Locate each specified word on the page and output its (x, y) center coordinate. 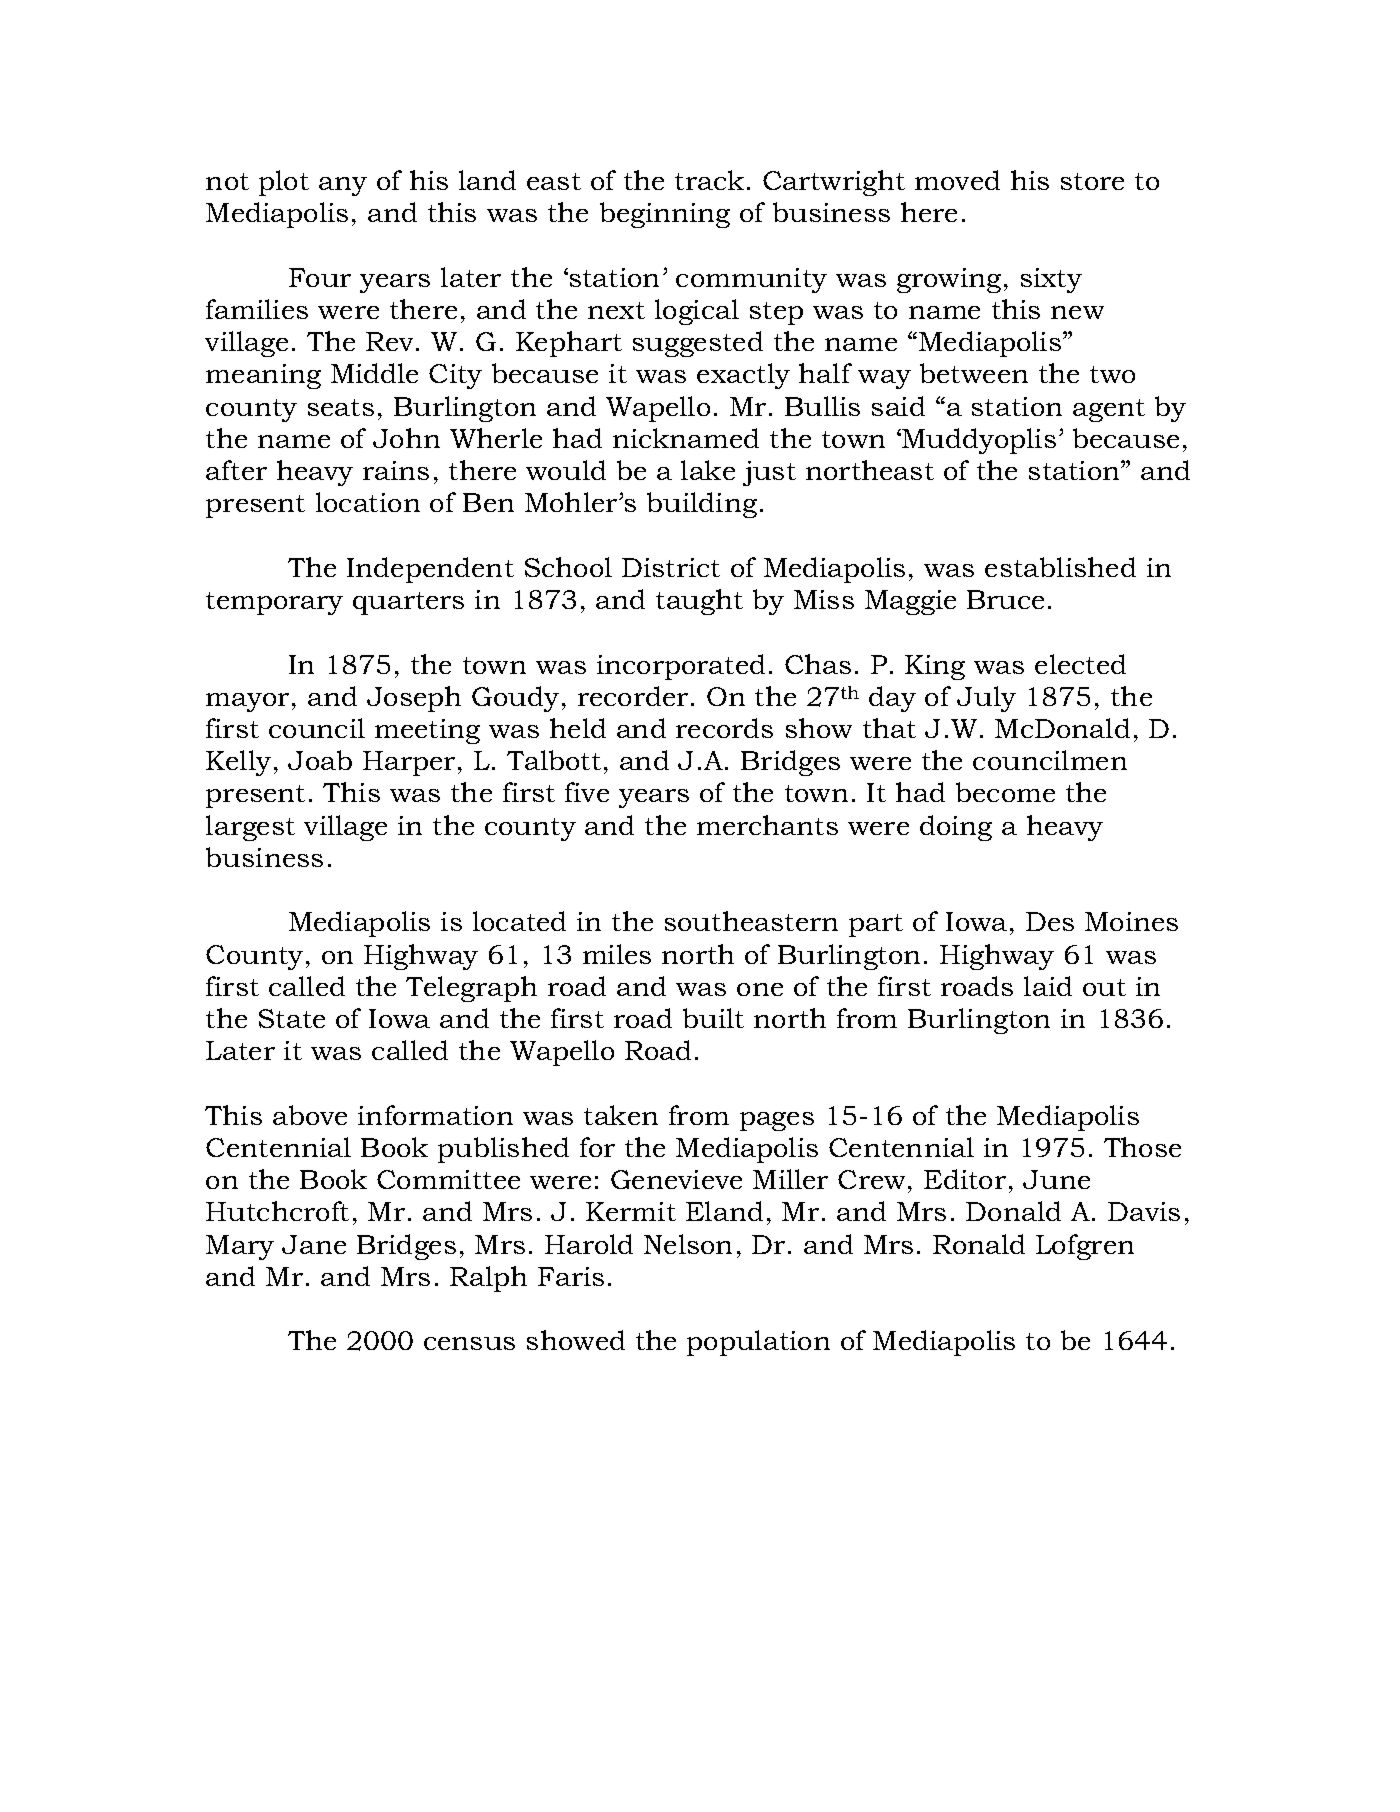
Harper (409, 763)
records (724, 728)
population (758, 1343)
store (1092, 181)
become (1005, 792)
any (343, 186)
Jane (314, 1244)
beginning (665, 215)
